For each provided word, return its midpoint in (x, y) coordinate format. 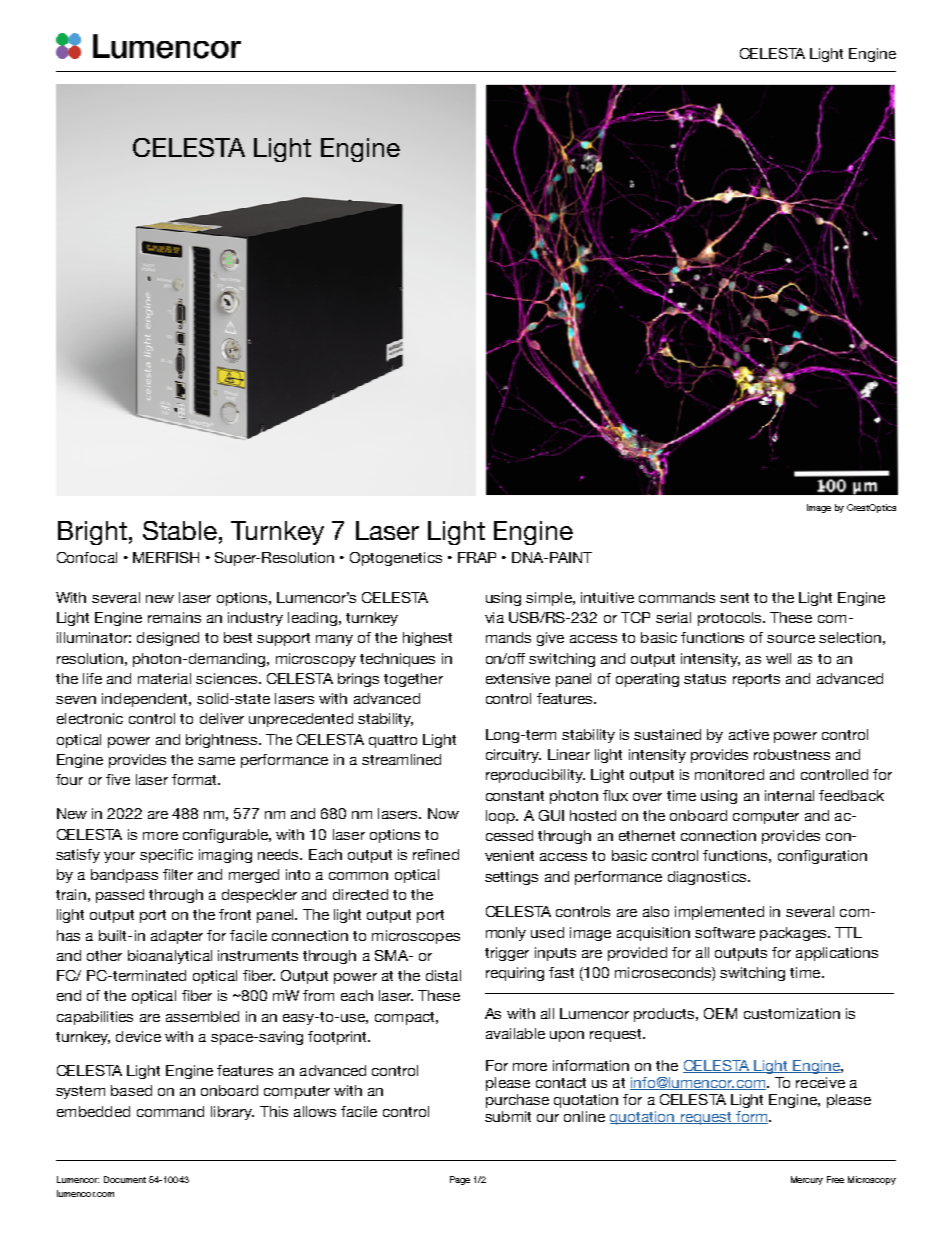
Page (460, 1180)
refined (436, 854)
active (749, 734)
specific (166, 856)
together (413, 680)
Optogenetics (396, 559)
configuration (822, 857)
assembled (202, 1016)
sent (734, 598)
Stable (180, 530)
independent (146, 700)
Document (125, 1179)
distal (443, 975)
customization (792, 1013)
